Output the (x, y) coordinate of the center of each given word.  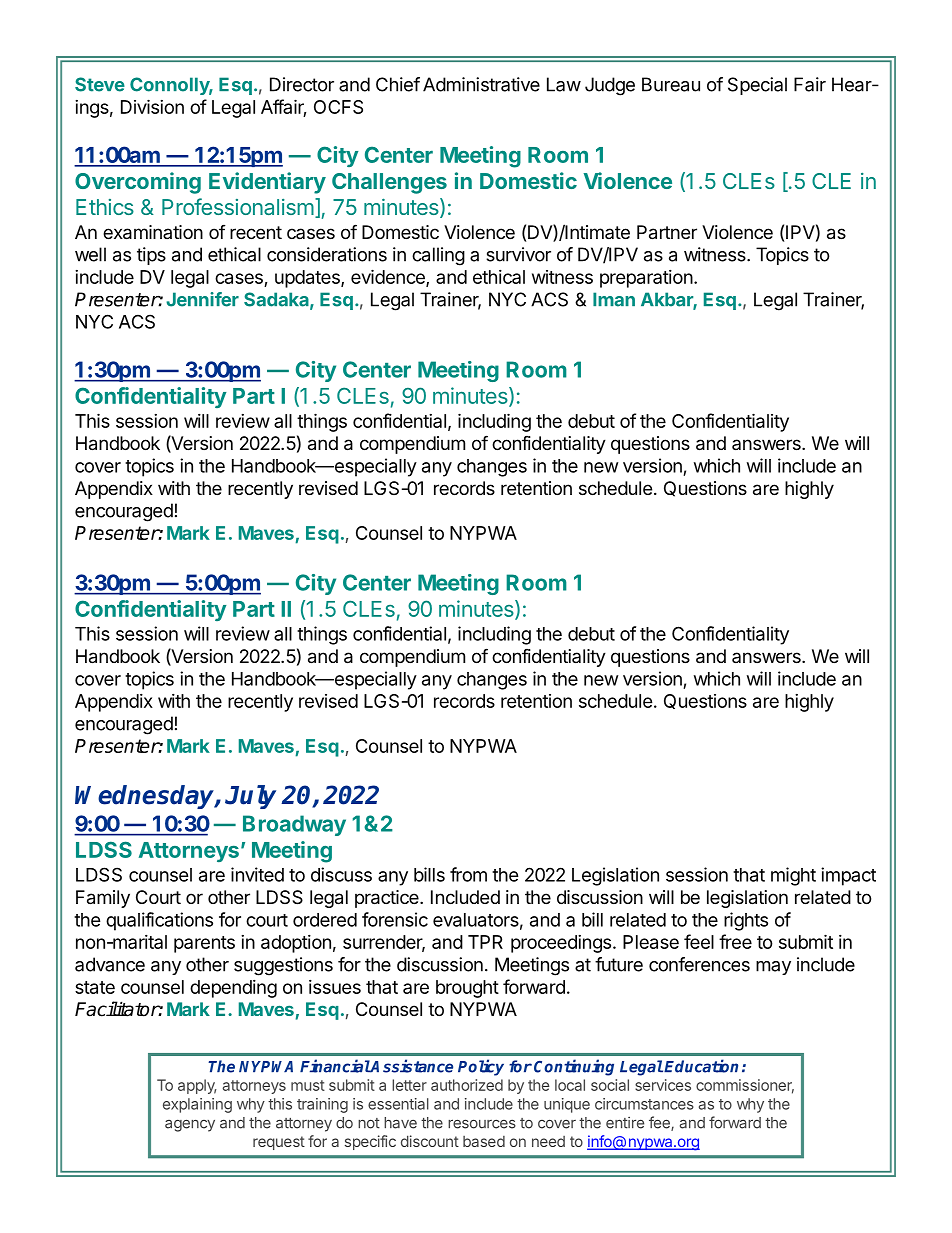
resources (482, 1124)
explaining (197, 1105)
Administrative (481, 84)
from (468, 874)
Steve (100, 84)
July (250, 797)
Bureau (671, 84)
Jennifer (202, 299)
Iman (614, 299)
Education (701, 1066)
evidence (389, 278)
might (793, 876)
